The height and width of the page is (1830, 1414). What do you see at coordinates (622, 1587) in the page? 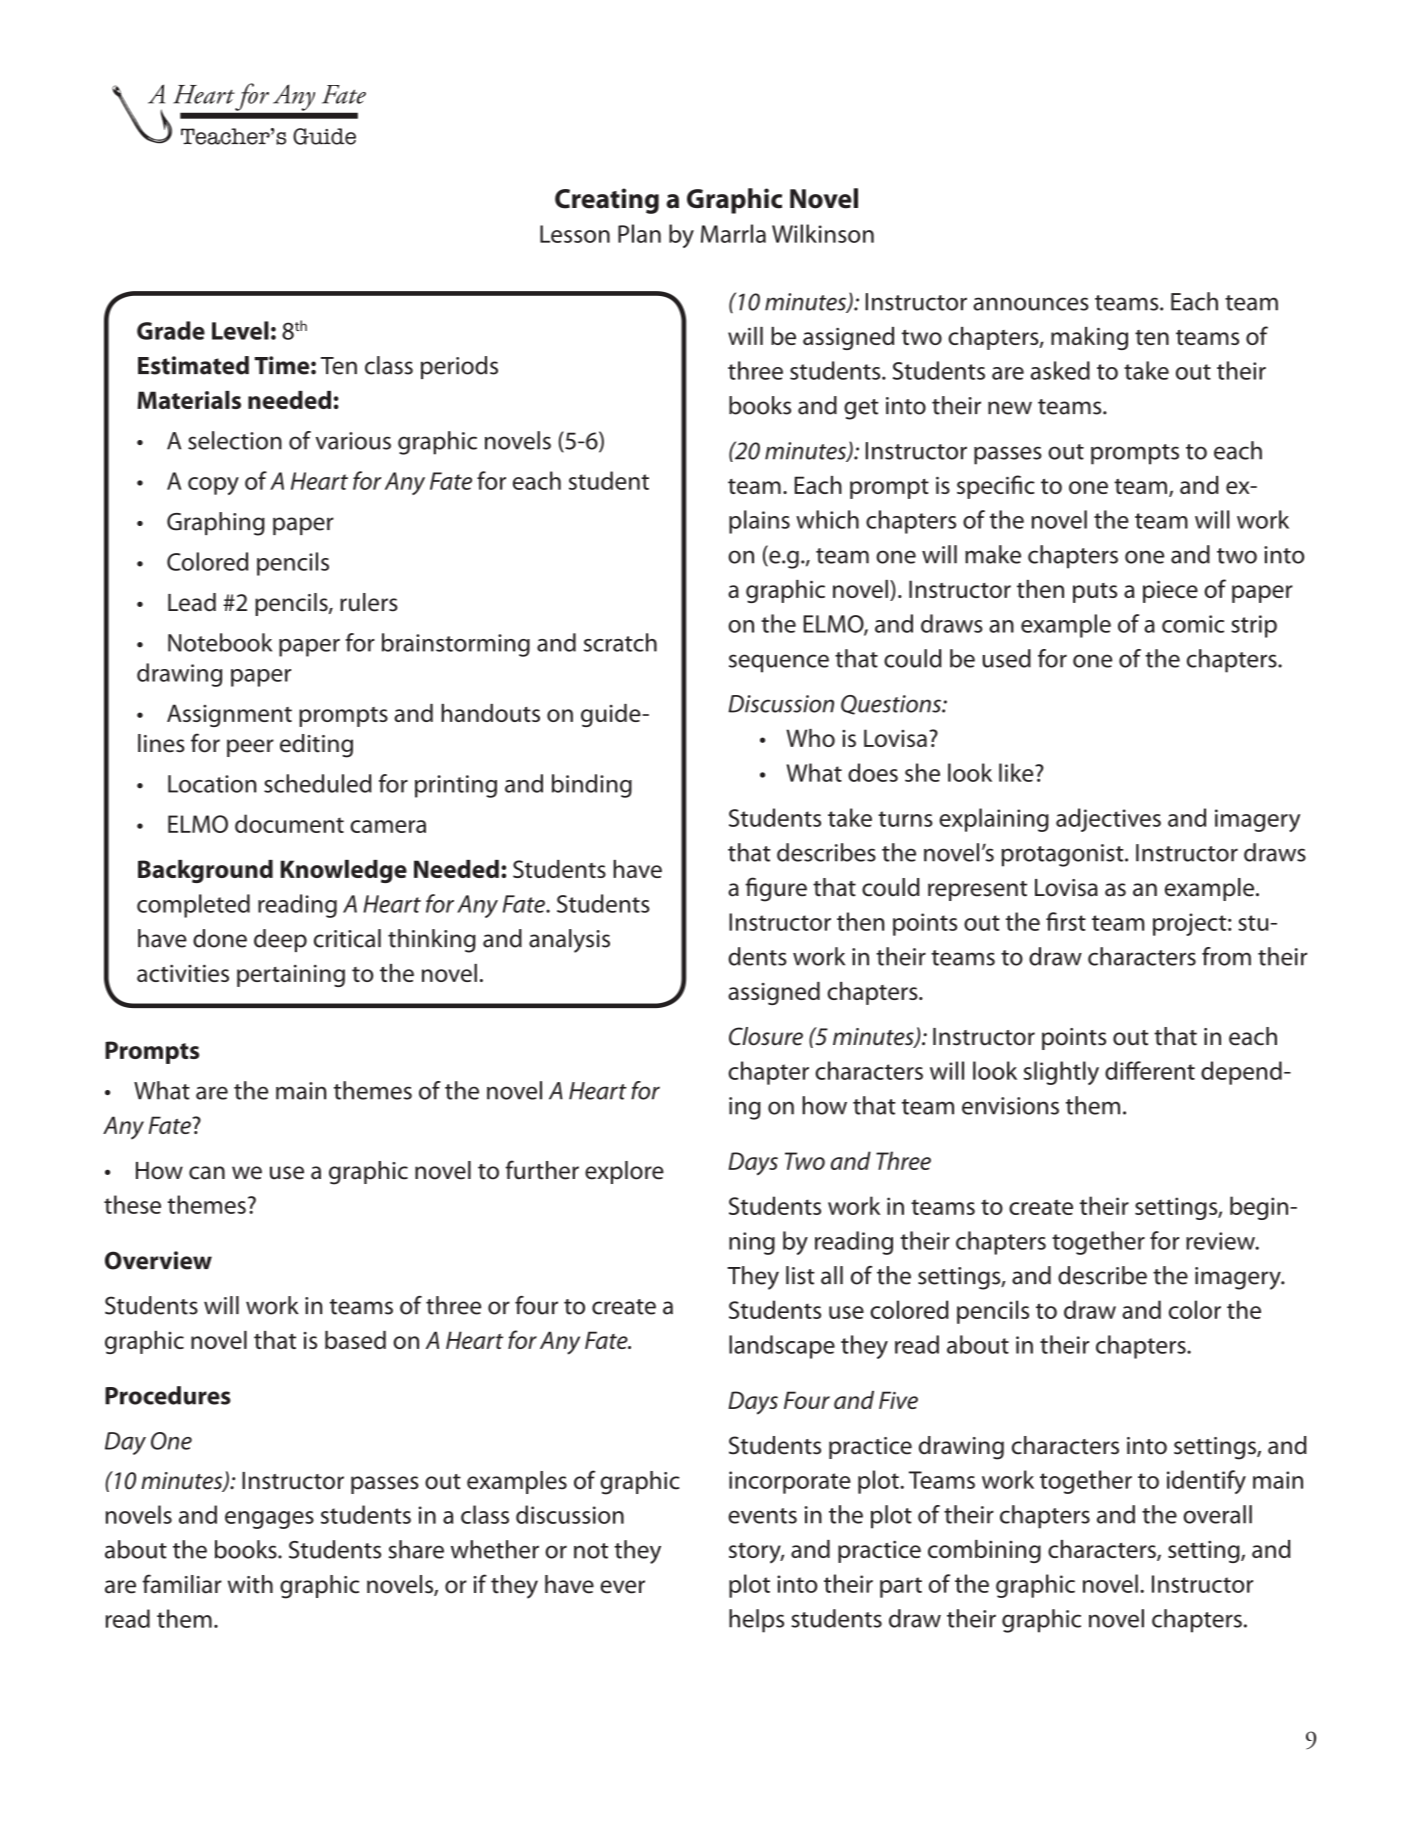
I see `ever` at bounding box center [622, 1587].
